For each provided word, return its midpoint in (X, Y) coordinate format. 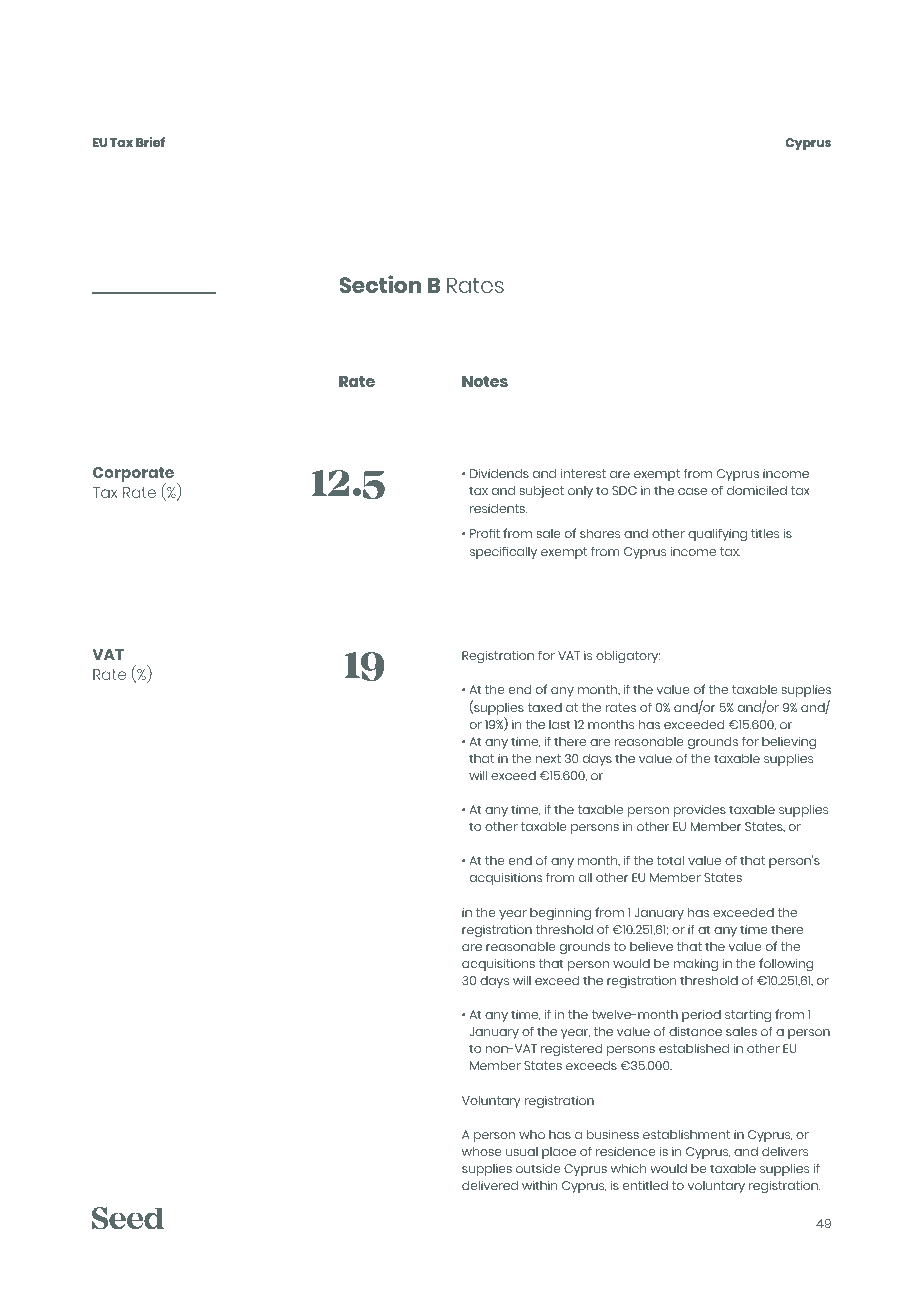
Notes (485, 381)
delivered (490, 1185)
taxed (544, 707)
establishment (686, 1134)
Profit (485, 533)
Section (380, 284)
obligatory (628, 657)
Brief (150, 142)
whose (482, 1151)
